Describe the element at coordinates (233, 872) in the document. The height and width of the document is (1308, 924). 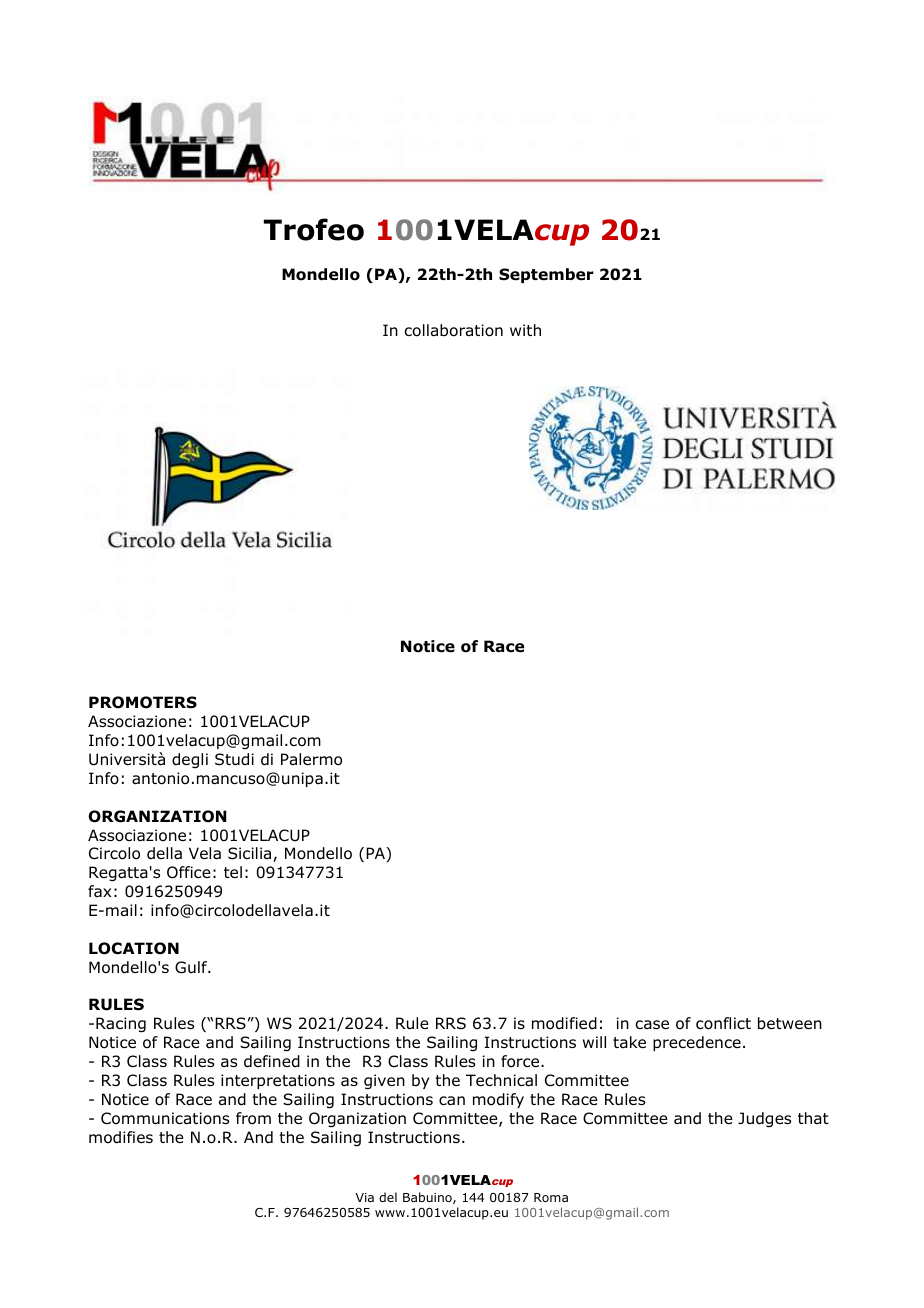
I see `tel` at that location.
